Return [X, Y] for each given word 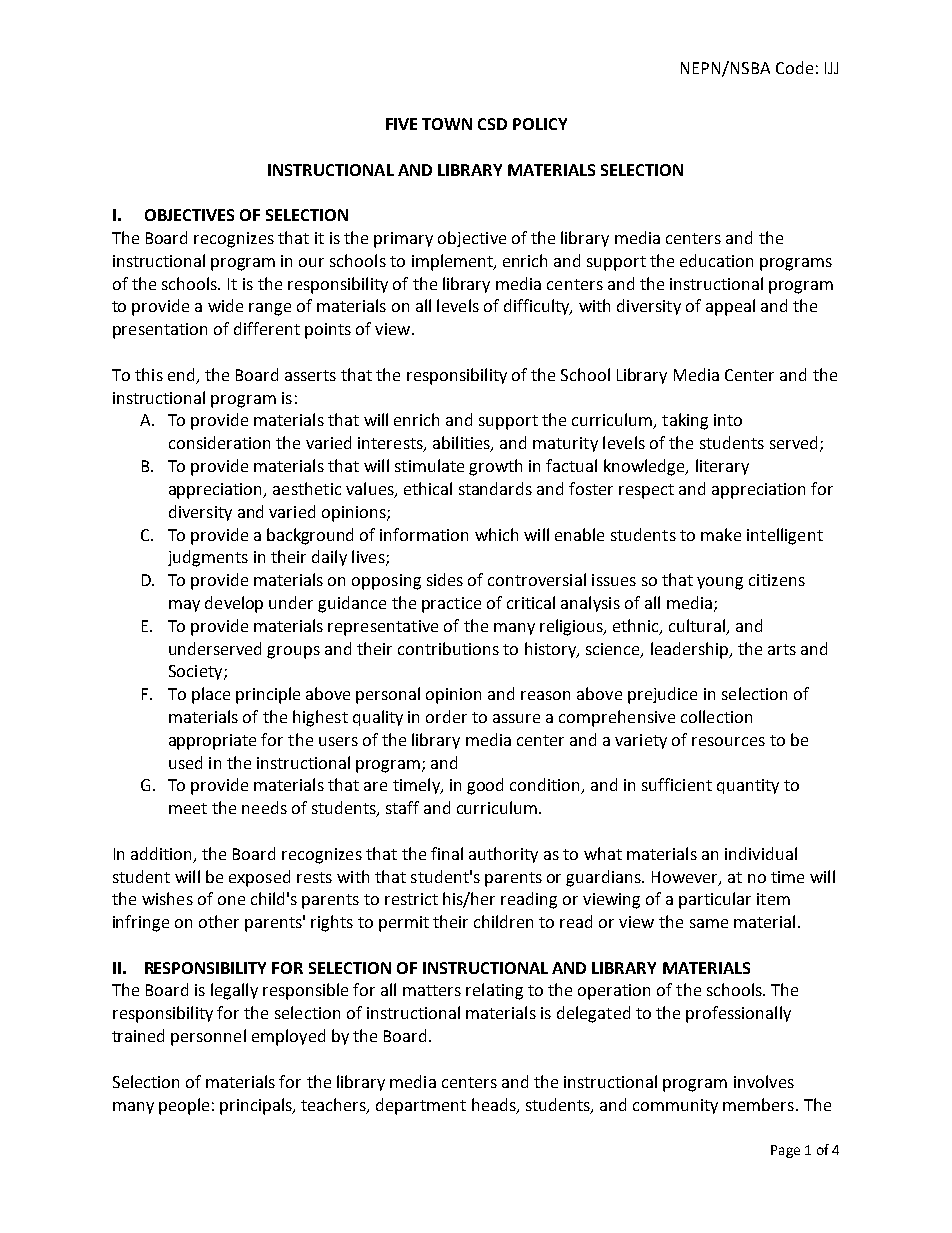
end [181, 374]
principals [257, 1106]
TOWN [447, 124]
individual [761, 853]
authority [503, 855]
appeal [730, 307]
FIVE [401, 124]
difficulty [538, 307]
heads [495, 1105]
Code [794, 67]
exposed [259, 878]
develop [234, 604]
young [720, 583]
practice [451, 605]
